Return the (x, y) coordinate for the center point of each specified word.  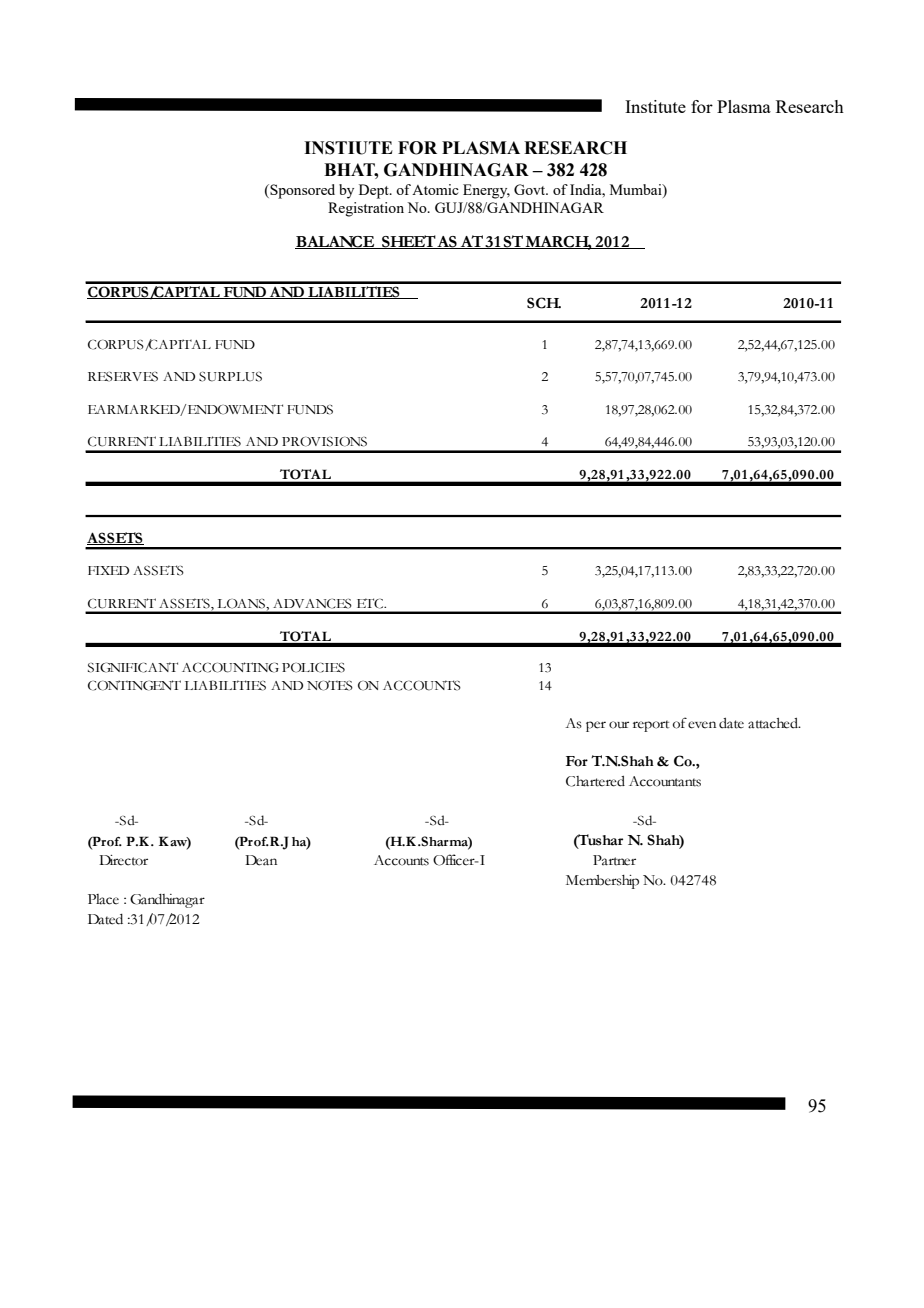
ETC (371, 603)
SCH (544, 303)
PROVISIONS (324, 442)
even (702, 725)
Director (123, 860)
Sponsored (301, 191)
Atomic (435, 189)
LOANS (242, 604)
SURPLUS (230, 377)
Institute (655, 106)
